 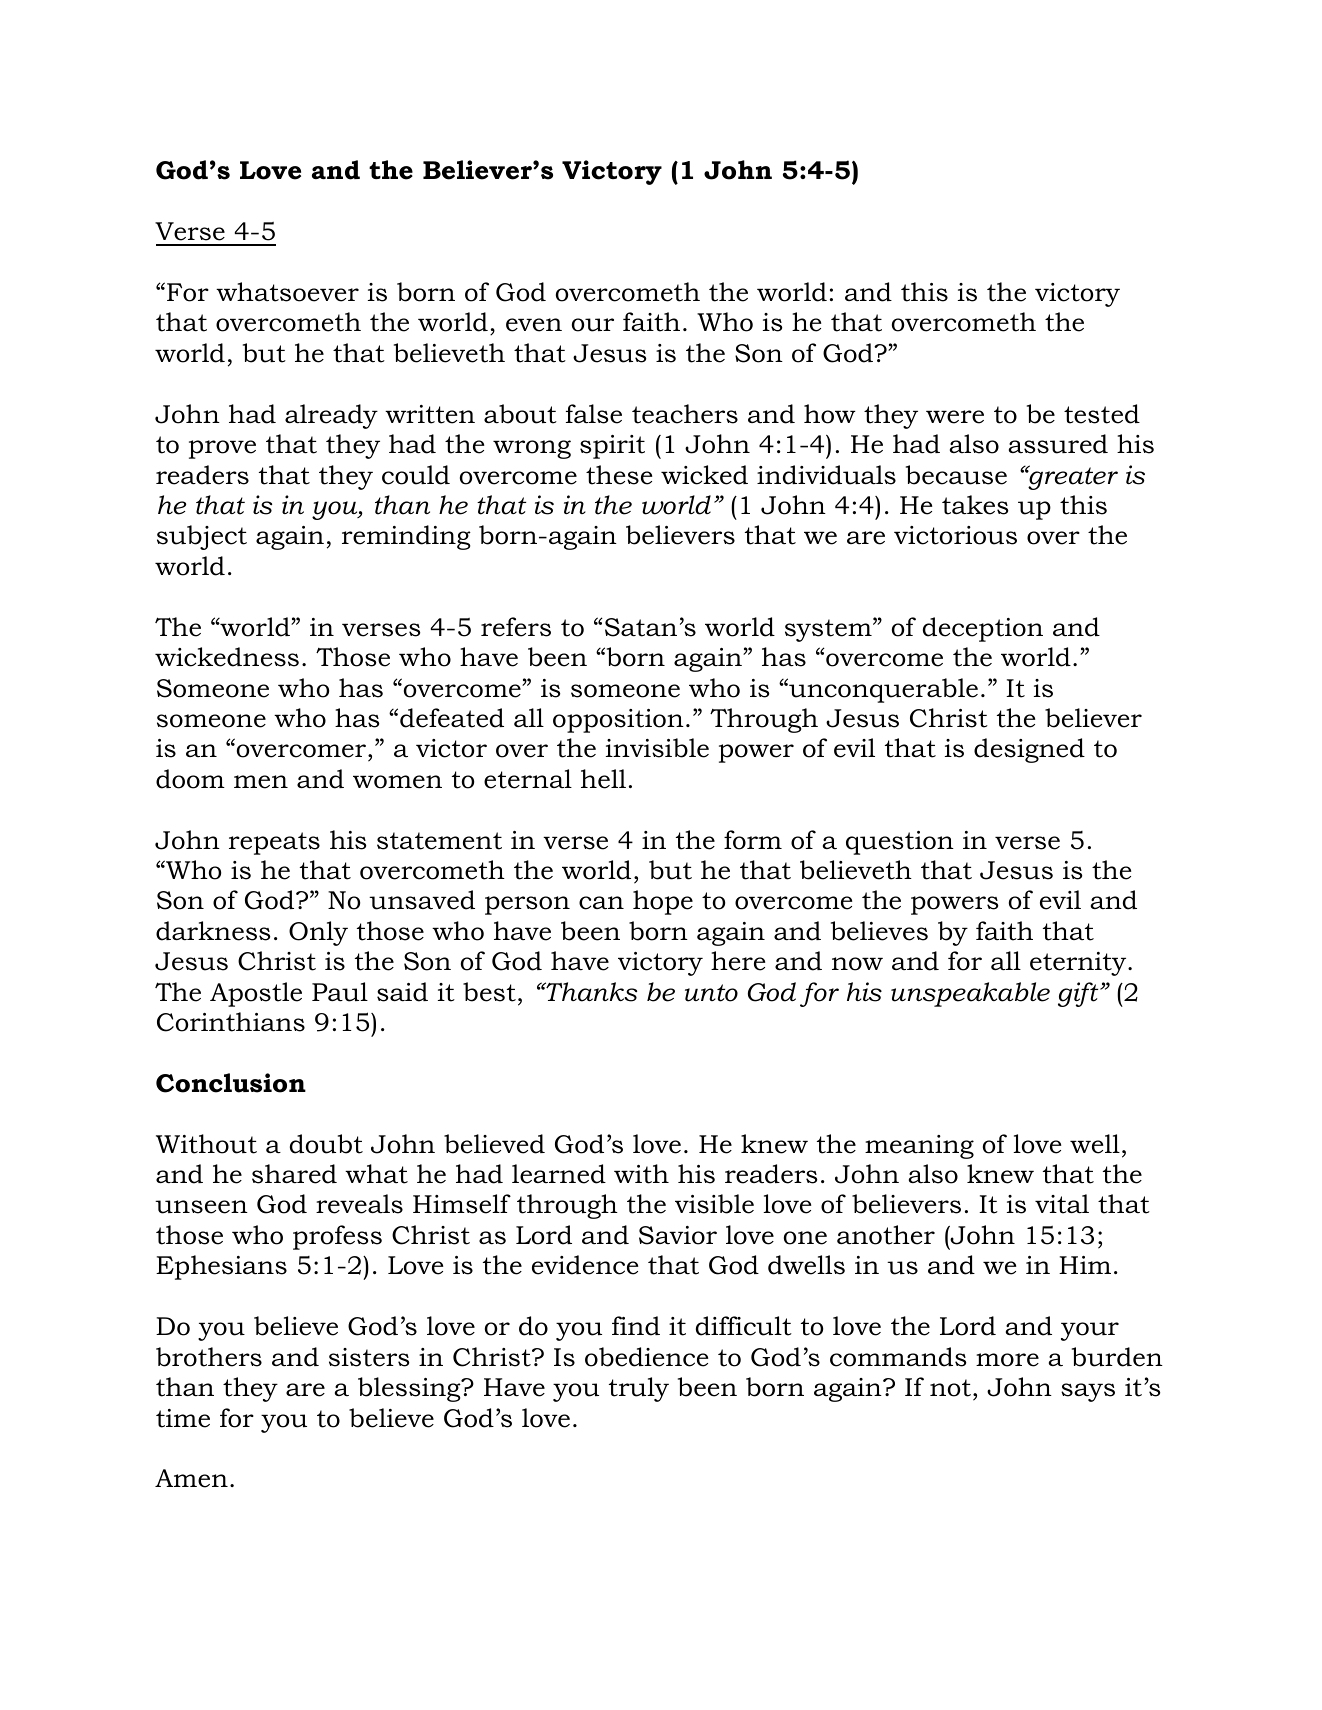 What do you see at coordinates (663, 902) in the screenshot?
I see `hope` at bounding box center [663, 902].
